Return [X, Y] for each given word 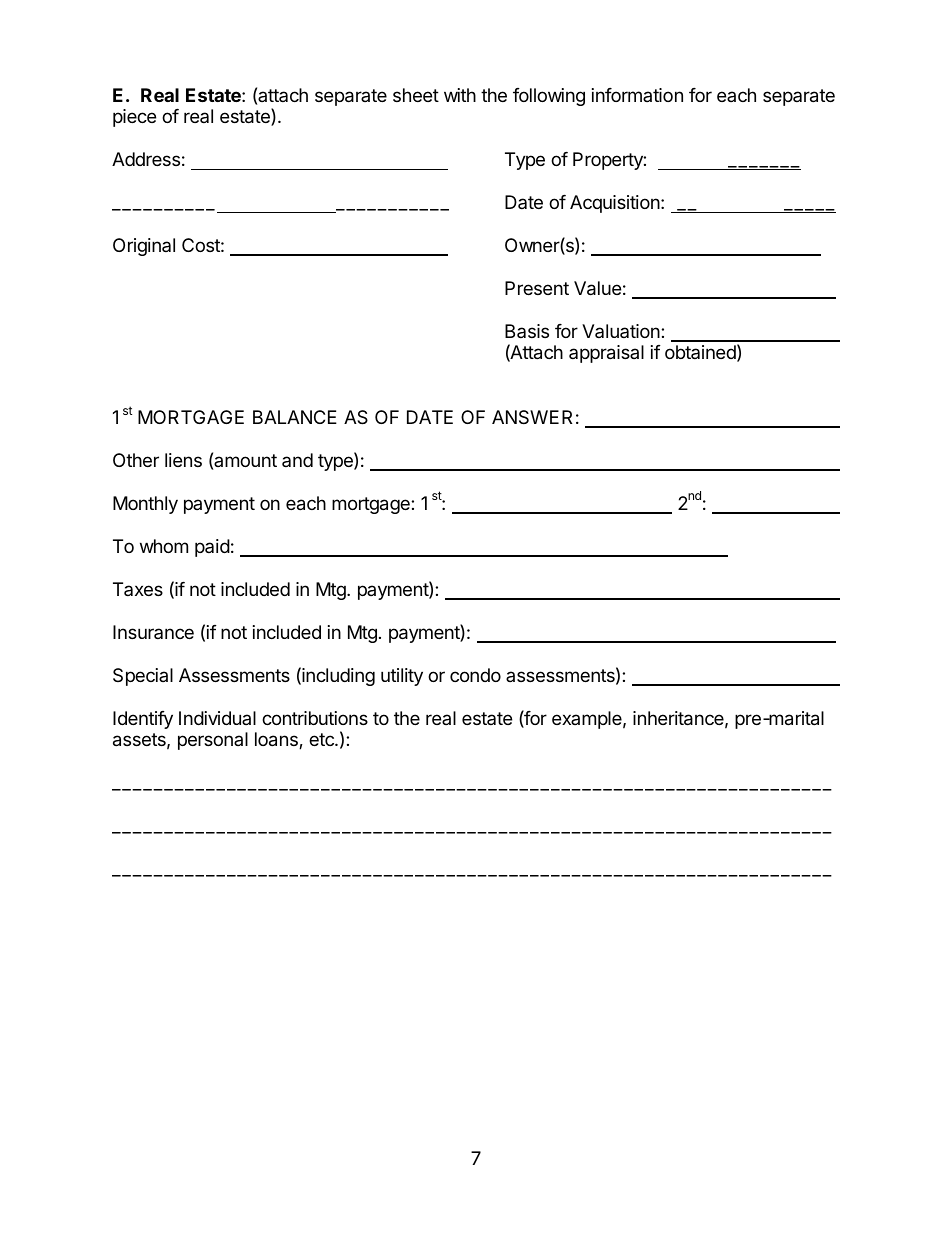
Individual [217, 718]
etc [322, 739]
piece [134, 118]
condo [475, 675]
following [549, 97]
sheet [416, 95]
